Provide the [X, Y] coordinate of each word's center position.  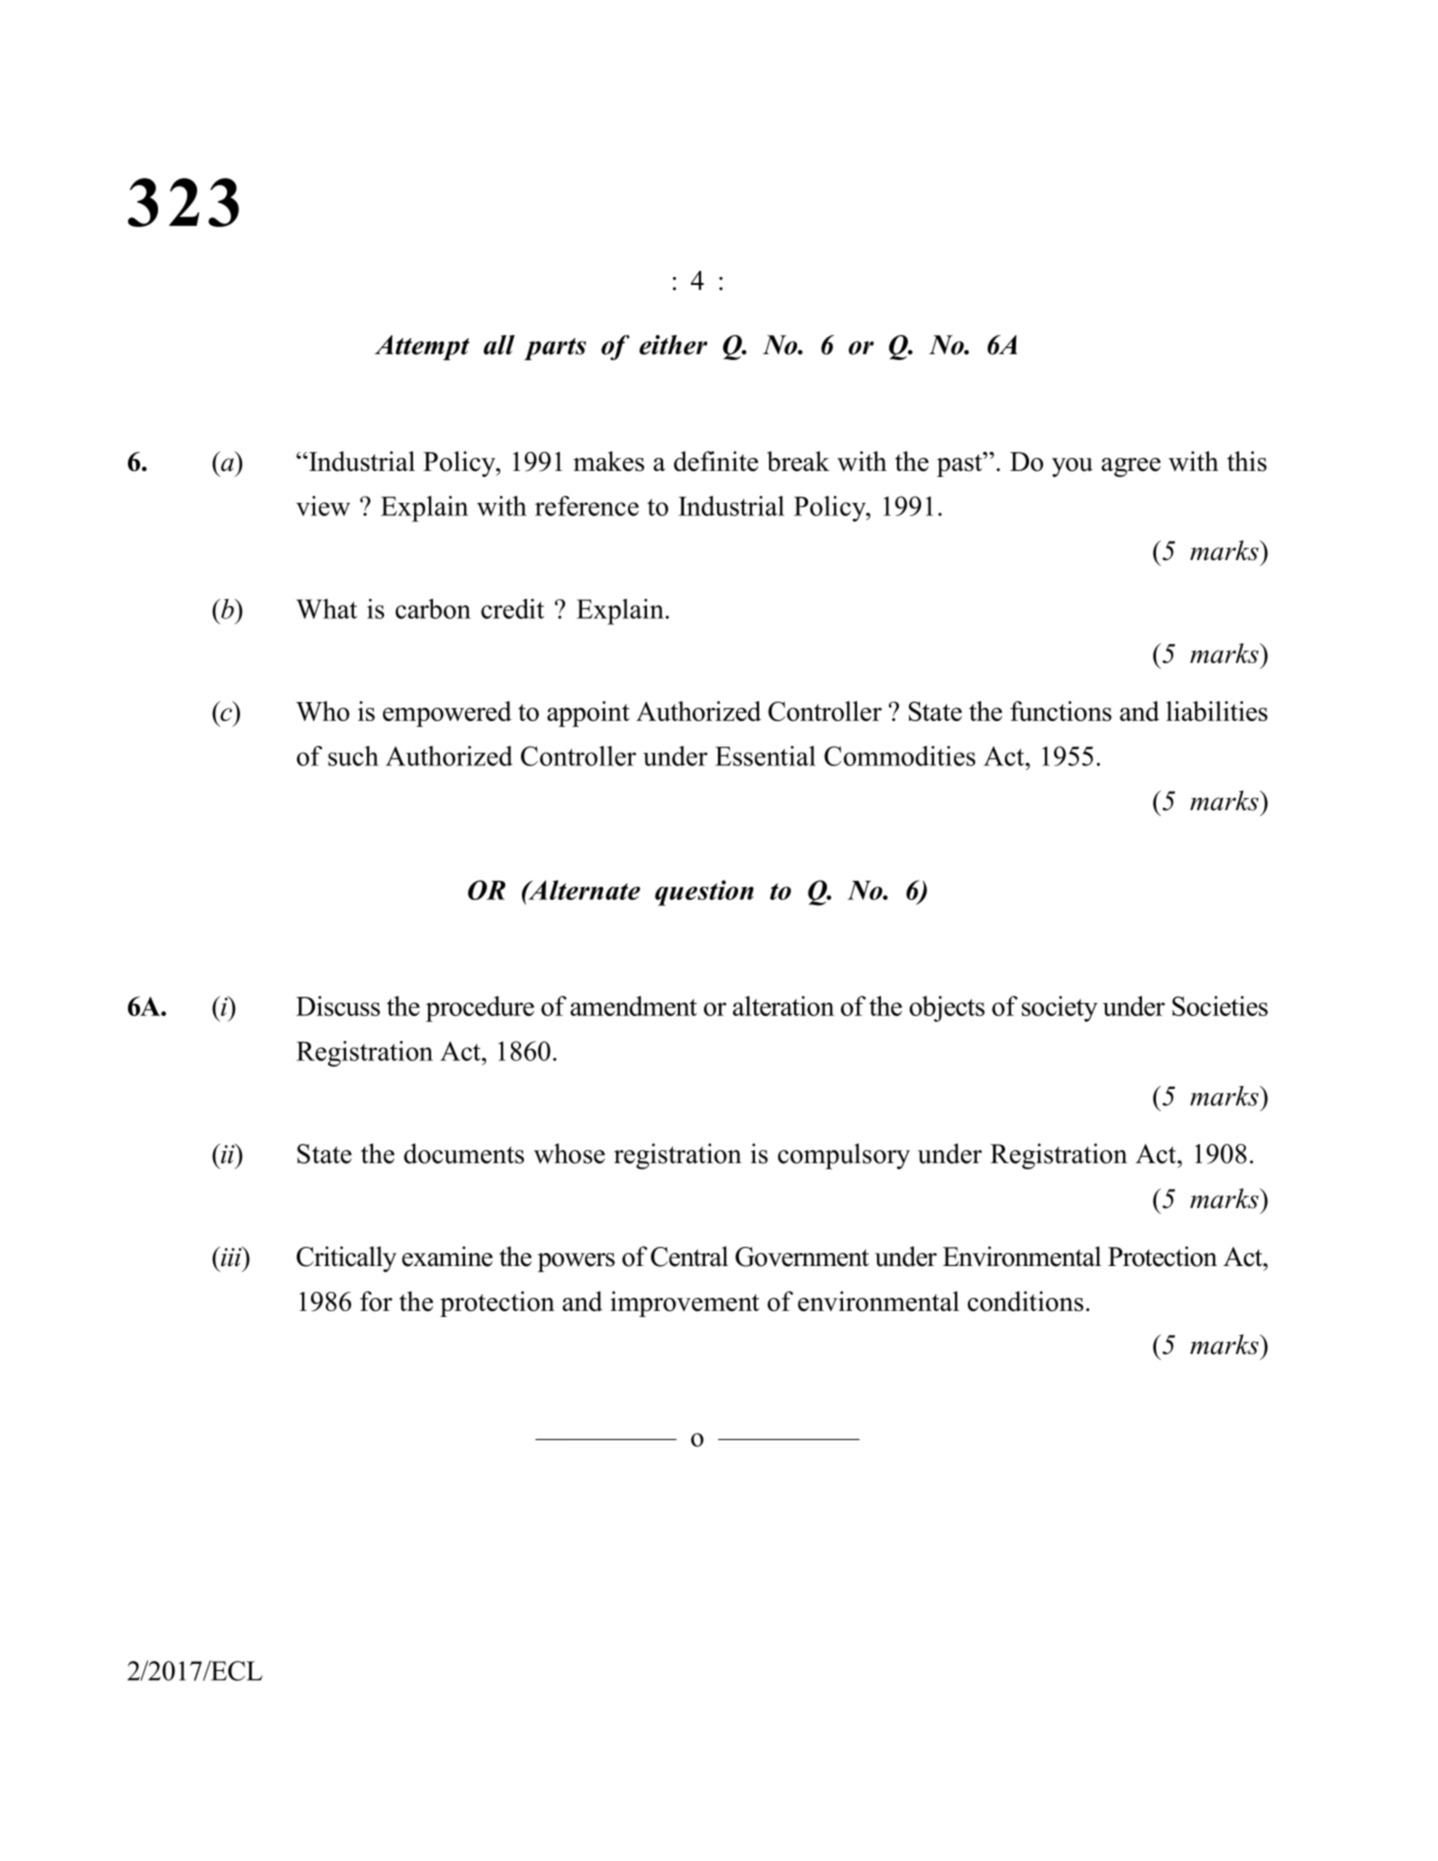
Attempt [422, 347]
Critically [346, 1259]
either [673, 345]
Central [689, 1256]
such [353, 756]
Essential [765, 756]
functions [1061, 711]
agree [1131, 467]
